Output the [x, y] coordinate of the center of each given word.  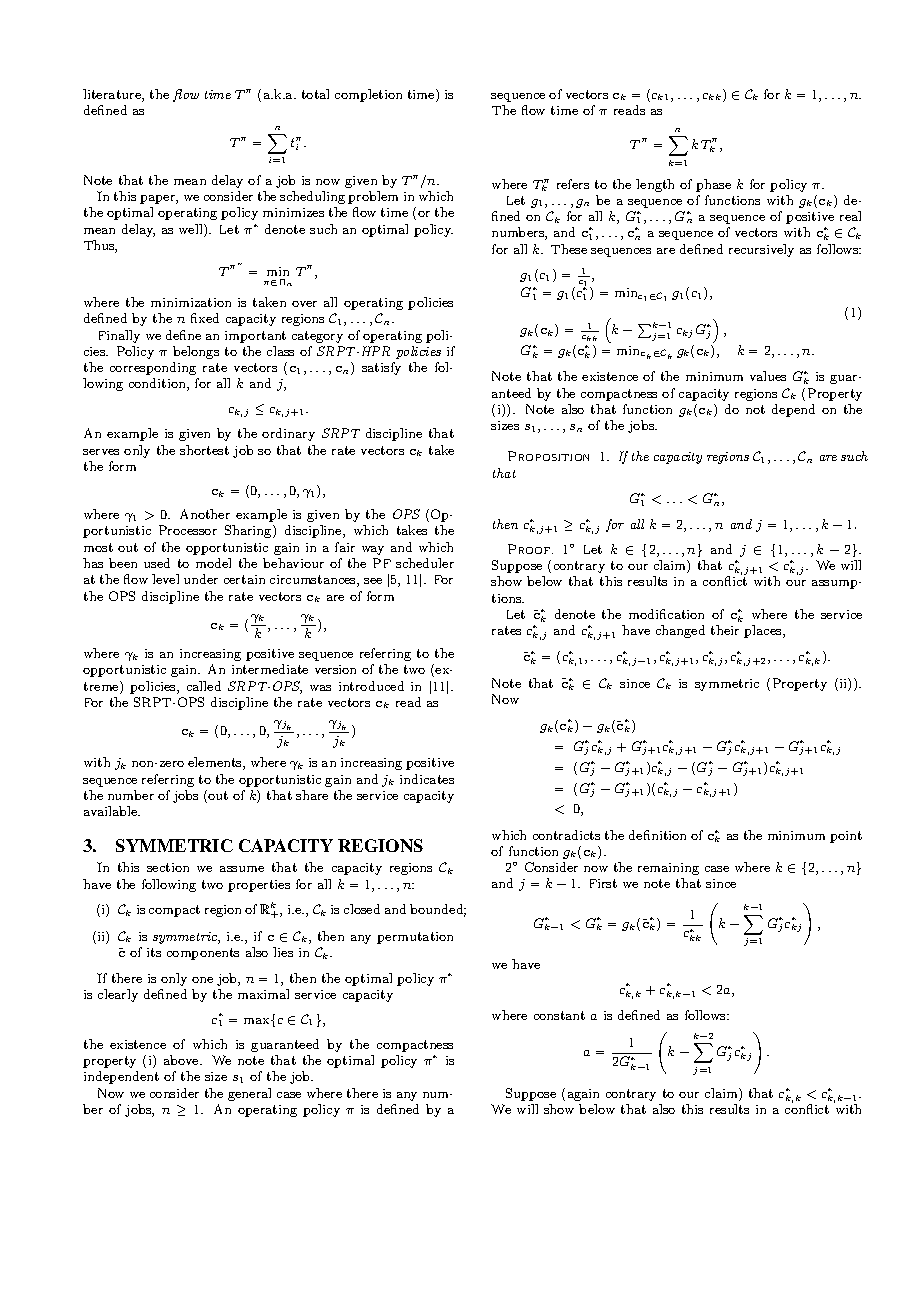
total [315, 94]
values [768, 376]
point [846, 837]
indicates [427, 779]
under [201, 579]
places [764, 631]
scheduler [425, 563]
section [168, 867]
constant [559, 1015]
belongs [196, 352]
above [182, 1060]
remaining [668, 869]
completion [368, 95]
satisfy [381, 368]
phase [713, 185]
